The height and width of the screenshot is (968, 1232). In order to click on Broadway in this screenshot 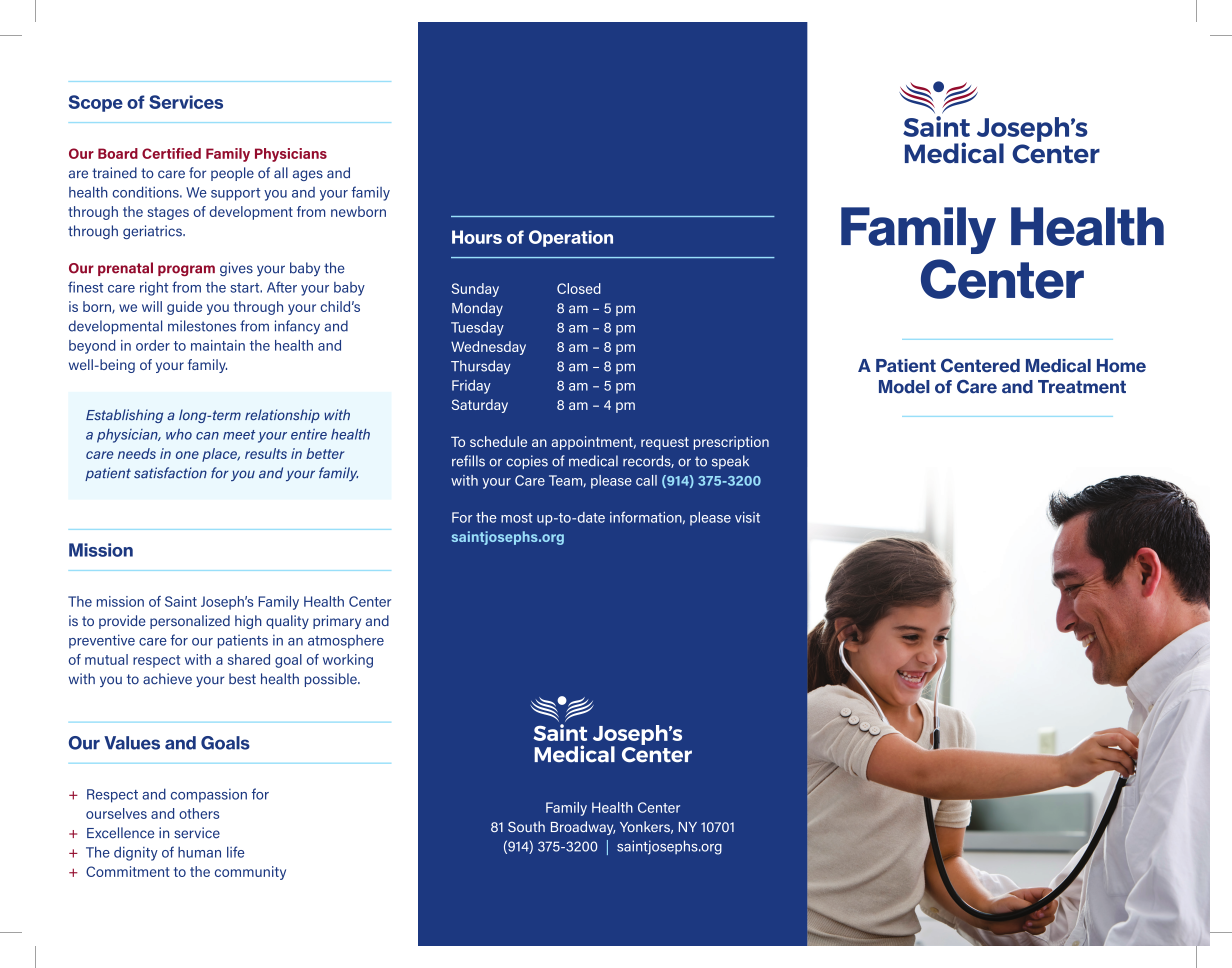, I will do `click(583, 828)`.
